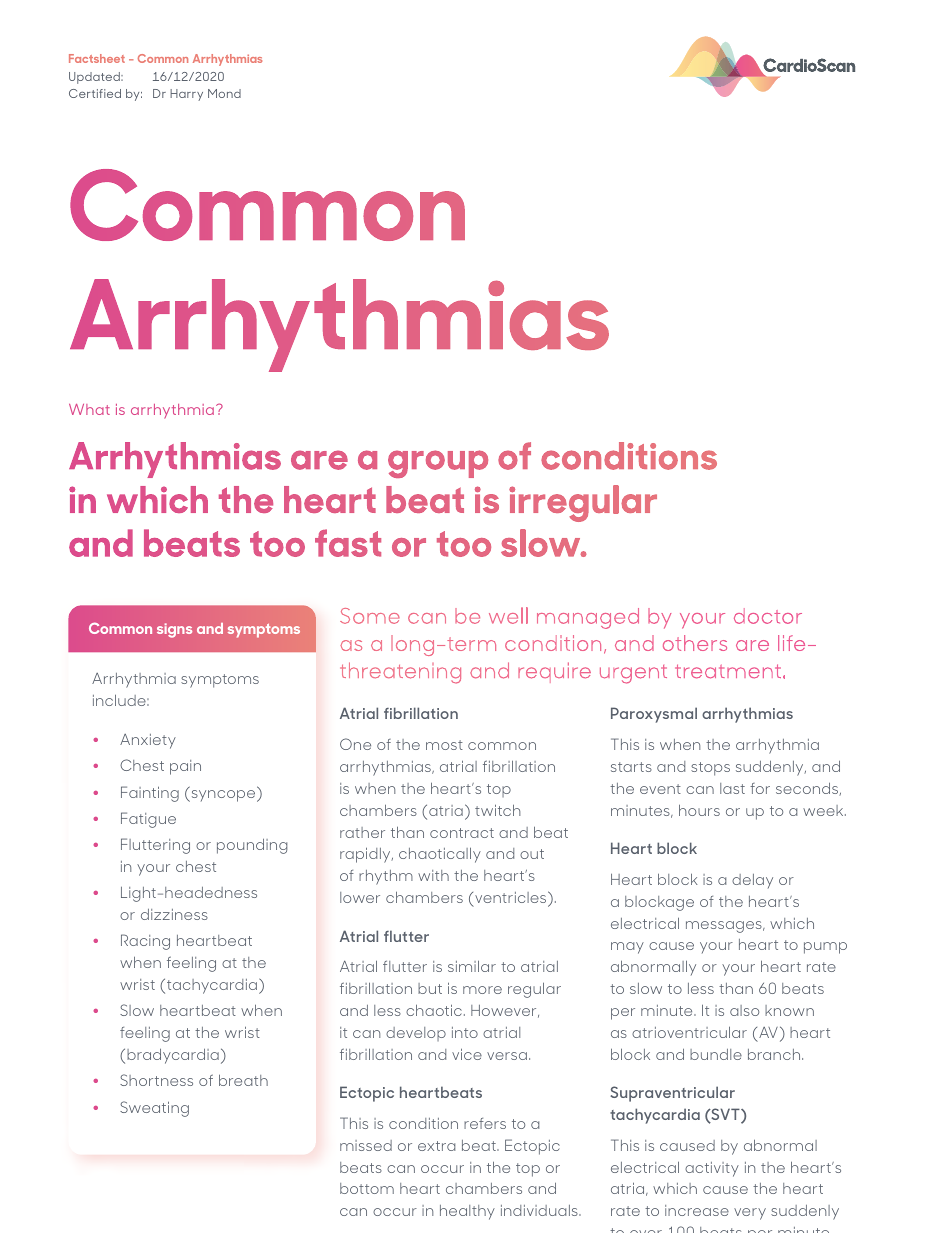 This screenshot has width=952, height=1233. What do you see at coordinates (186, 95) in the screenshot?
I see `Harry` at bounding box center [186, 95].
